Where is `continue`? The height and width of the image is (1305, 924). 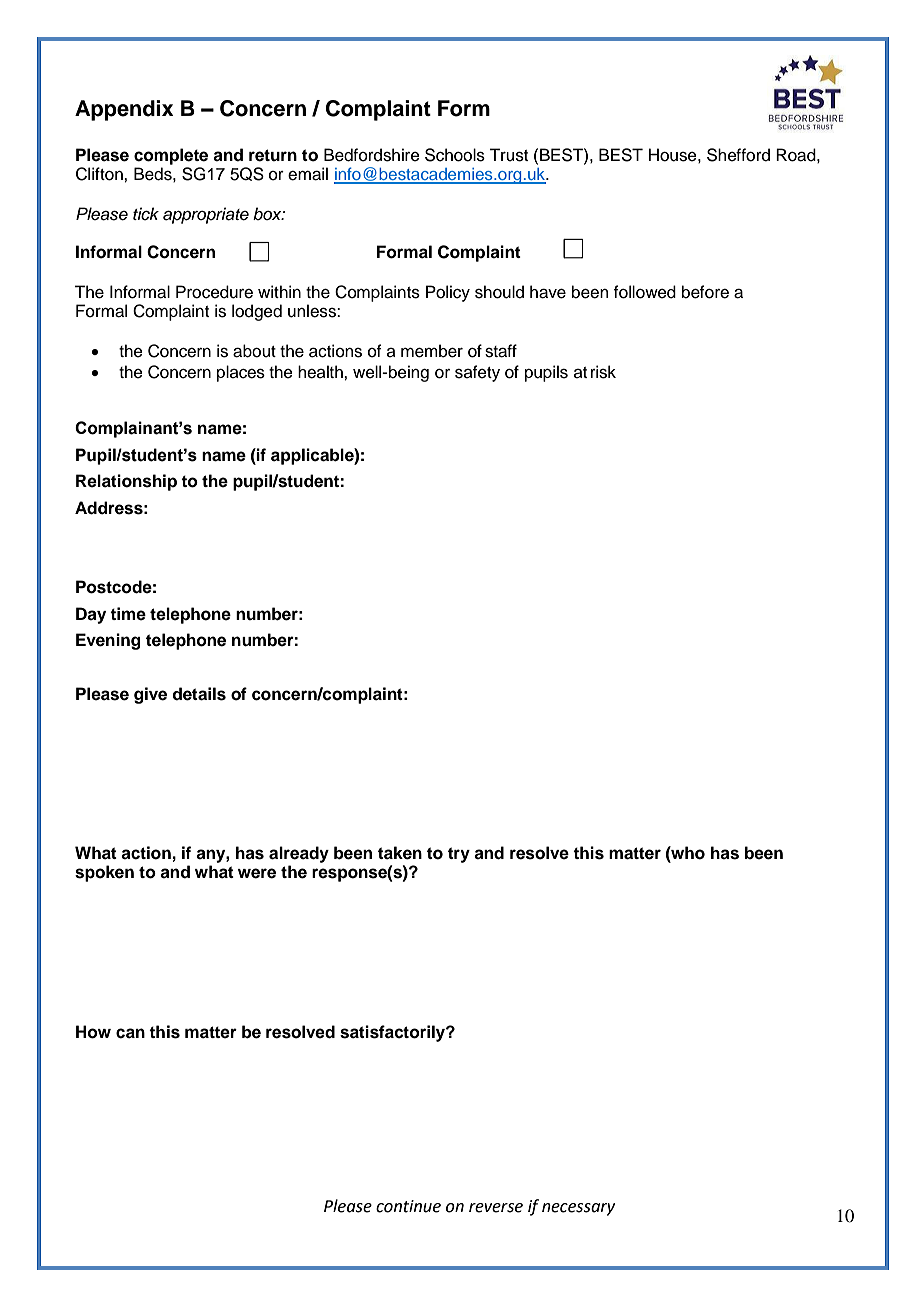
continue is located at coordinates (408, 1206).
